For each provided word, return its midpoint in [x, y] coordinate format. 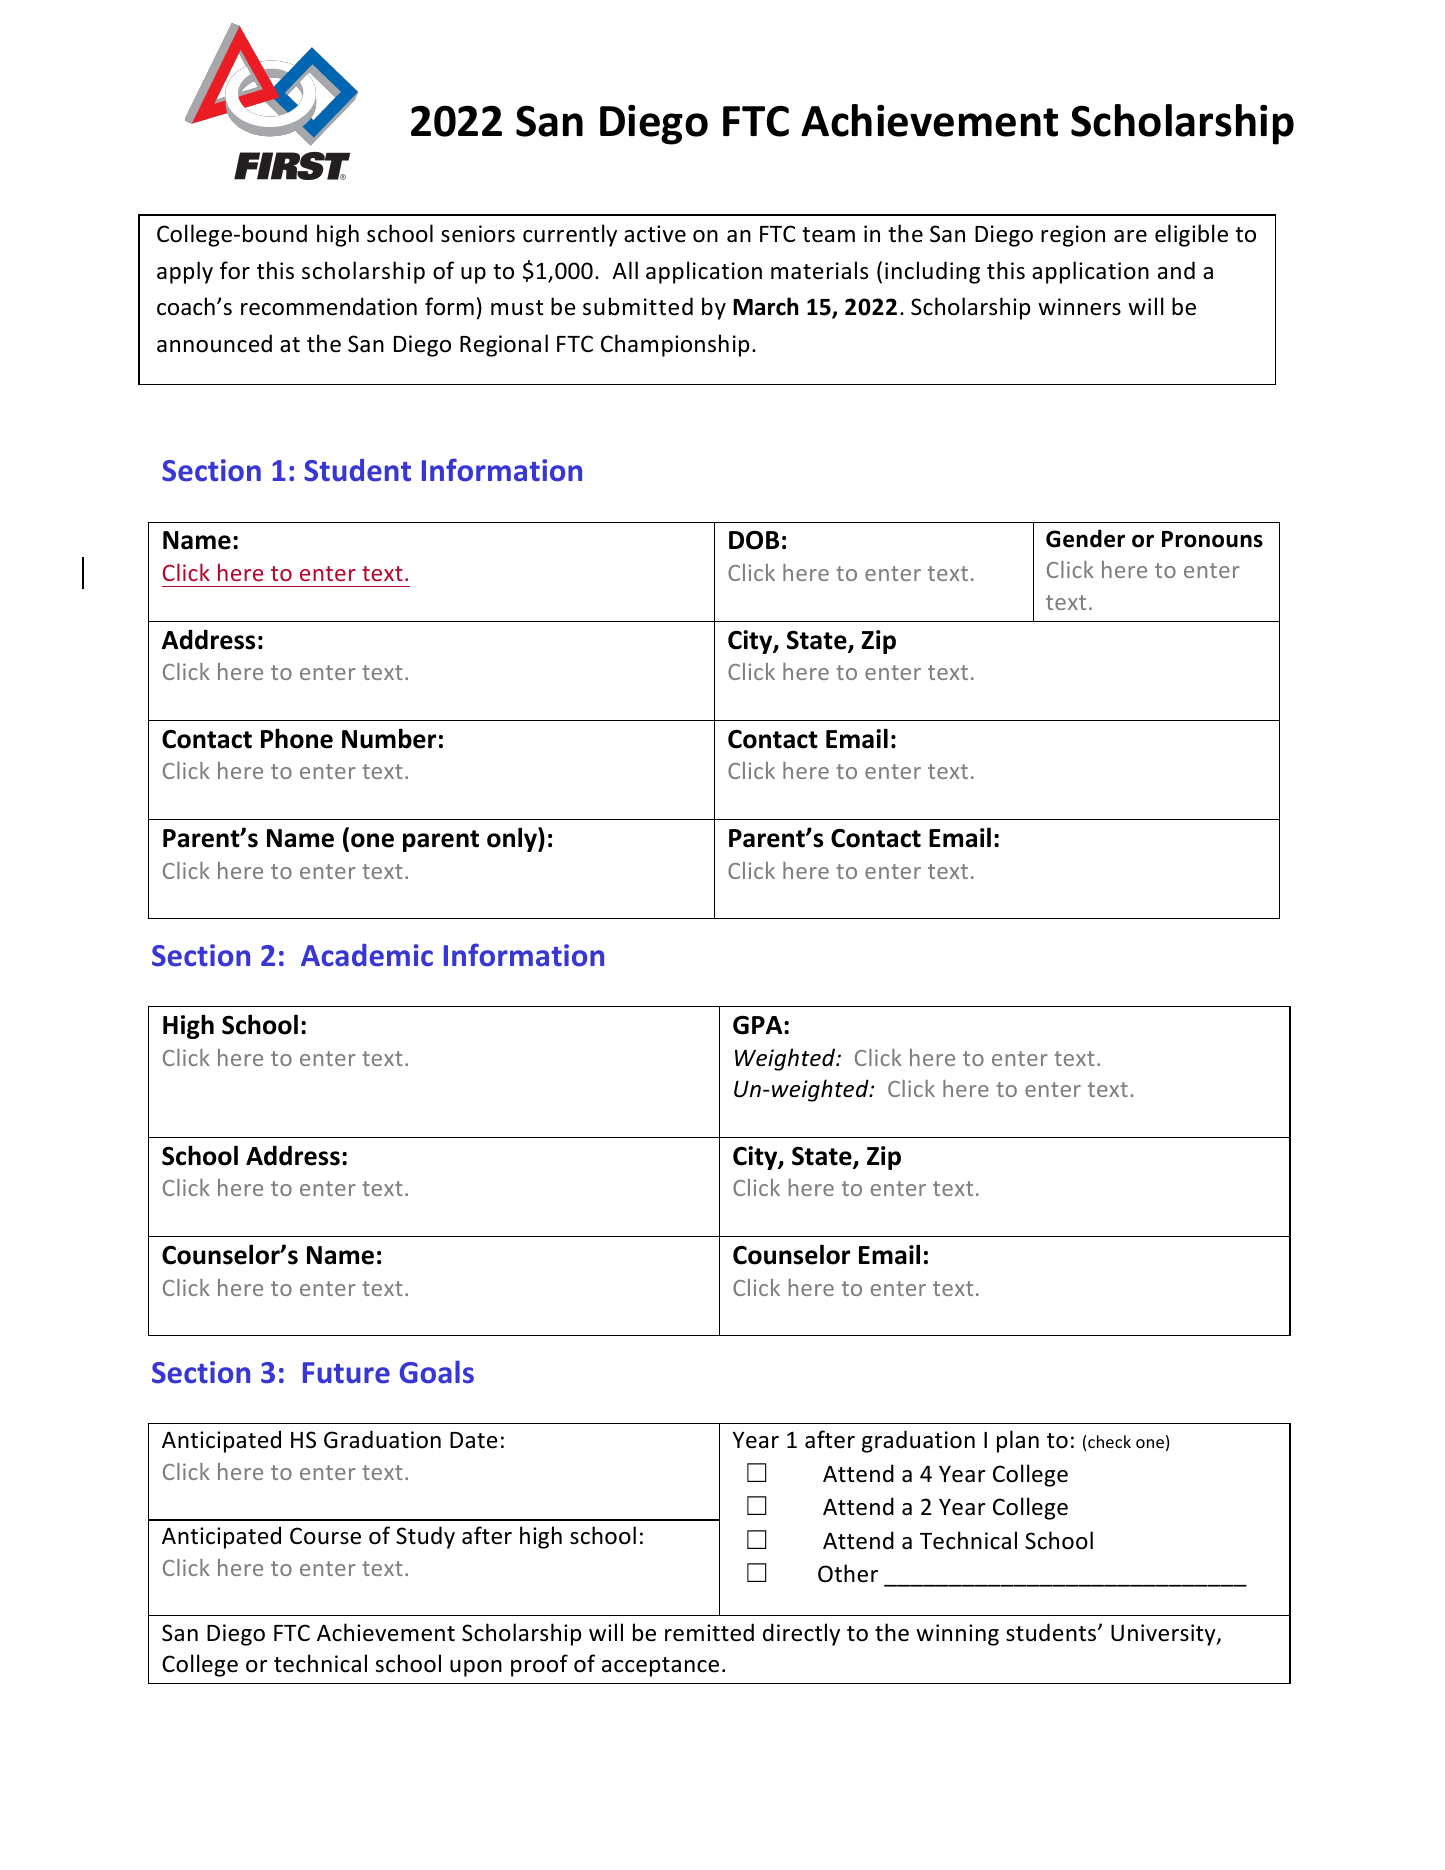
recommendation [329, 306]
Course [325, 1536]
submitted [638, 306]
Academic [367, 955]
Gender [1085, 538]
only [513, 839]
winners [1079, 307]
